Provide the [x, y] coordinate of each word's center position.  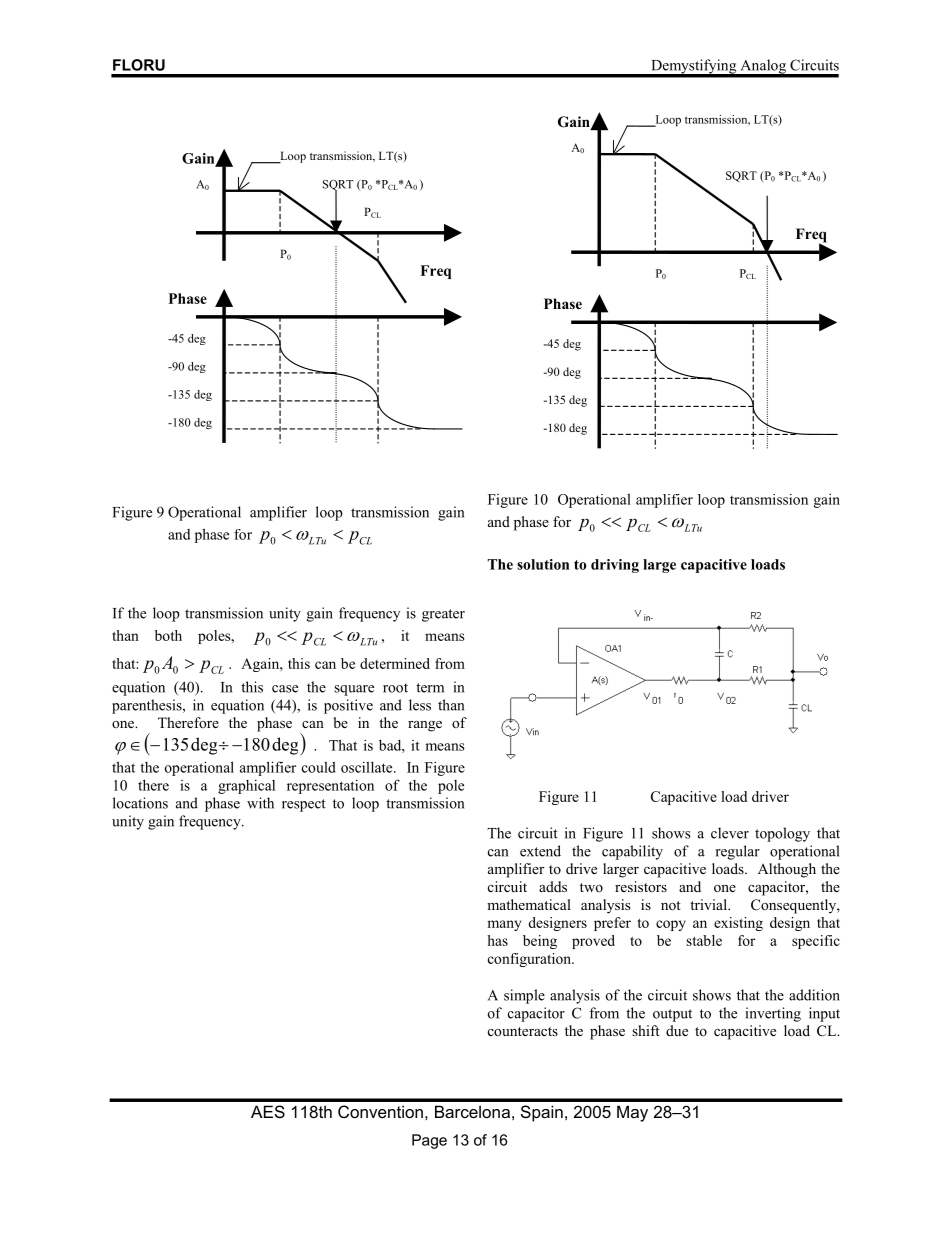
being [540, 942]
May [632, 1113]
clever [730, 833]
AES [268, 1111]
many [504, 925]
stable [704, 940]
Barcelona [472, 1111]
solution [543, 564]
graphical [246, 787]
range [425, 726]
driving [615, 566]
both [168, 635]
